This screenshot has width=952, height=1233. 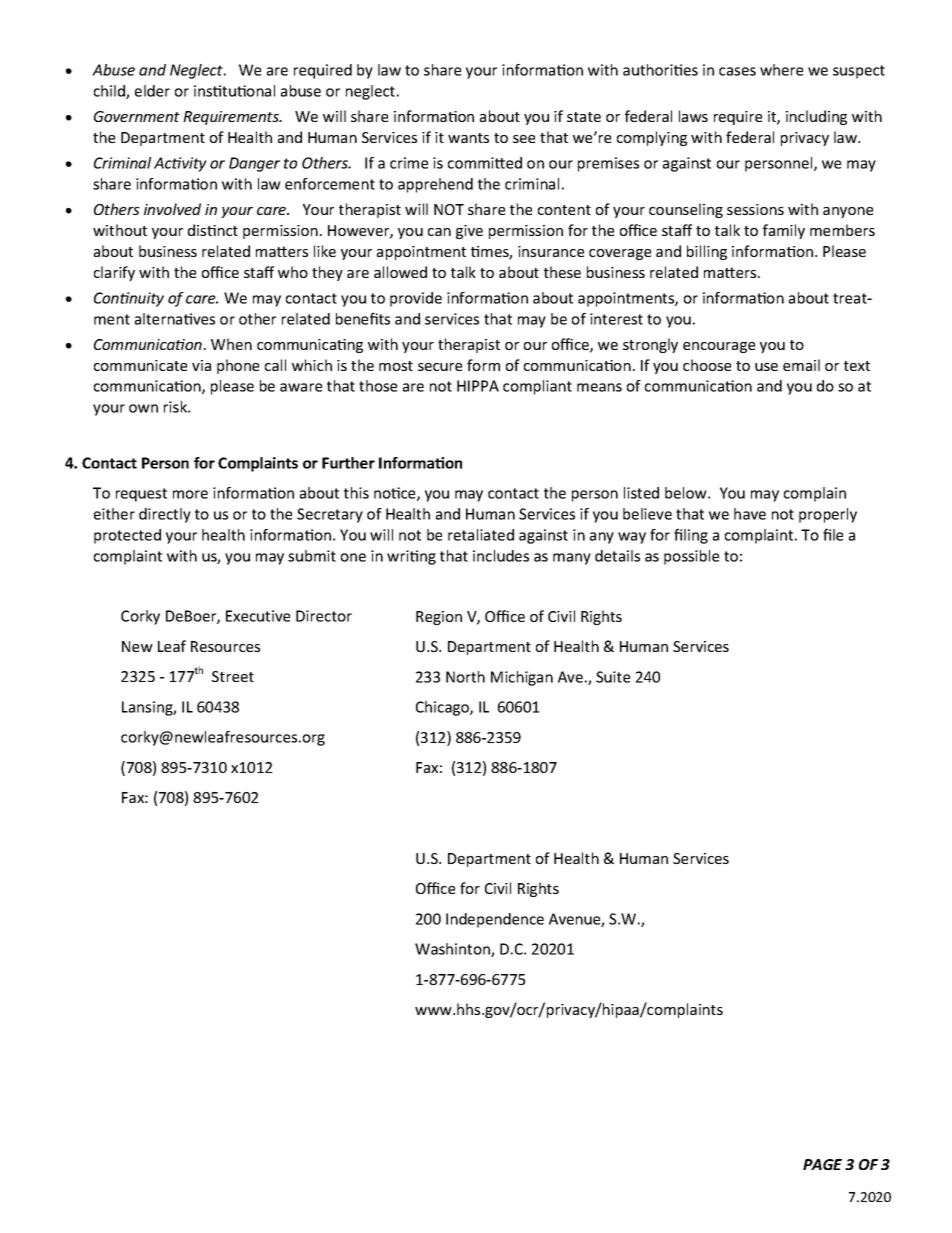 What do you see at coordinates (781, 70) in the screenshot?
I see `where` at bounding box center [781, 70].
